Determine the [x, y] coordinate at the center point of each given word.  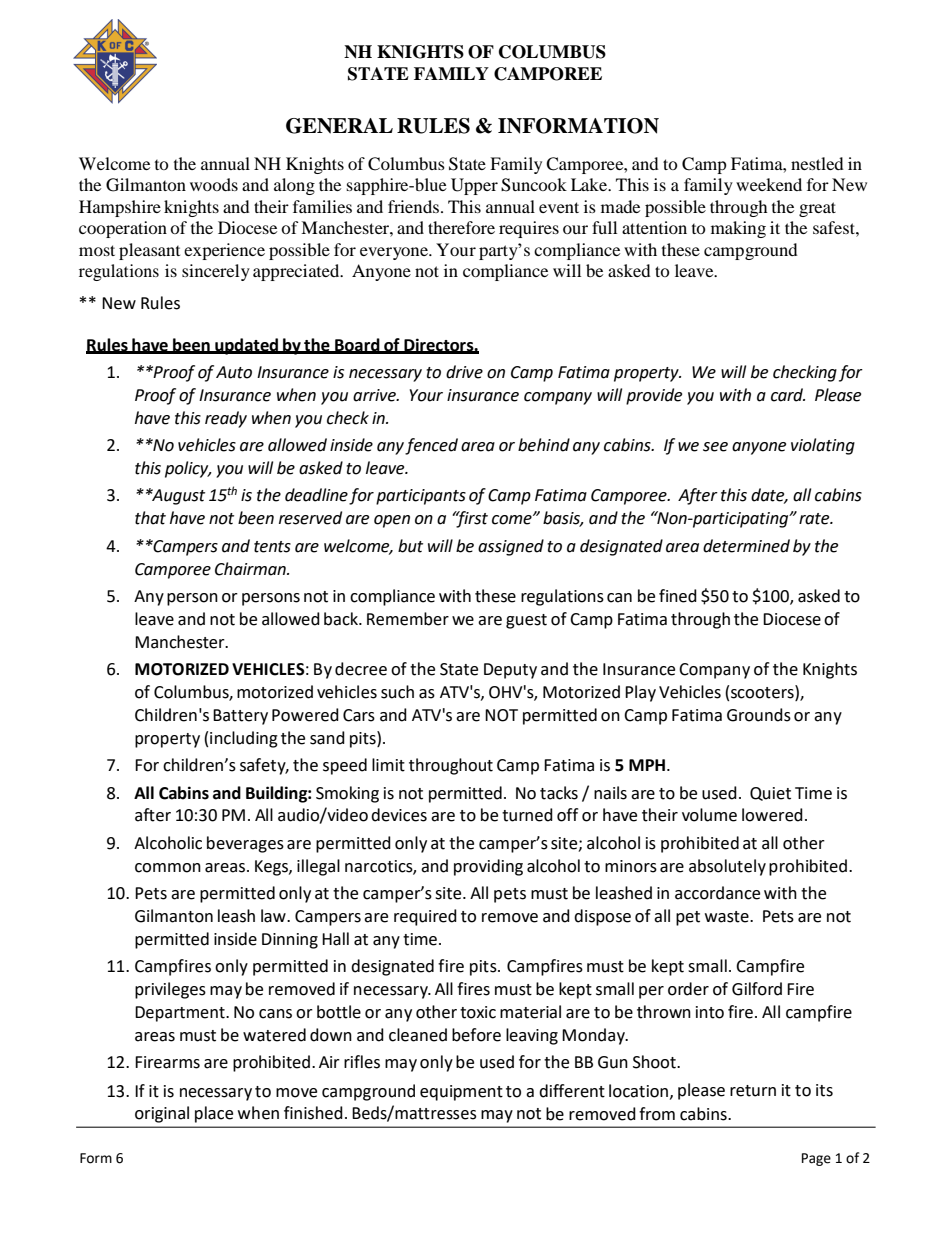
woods [214, 184]
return [753, 1091]
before [476, 1035]
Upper [474, 186]
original [162, 1114]
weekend [769, 184]
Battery [240, 717]
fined [678, 596]
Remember [408, 619]
